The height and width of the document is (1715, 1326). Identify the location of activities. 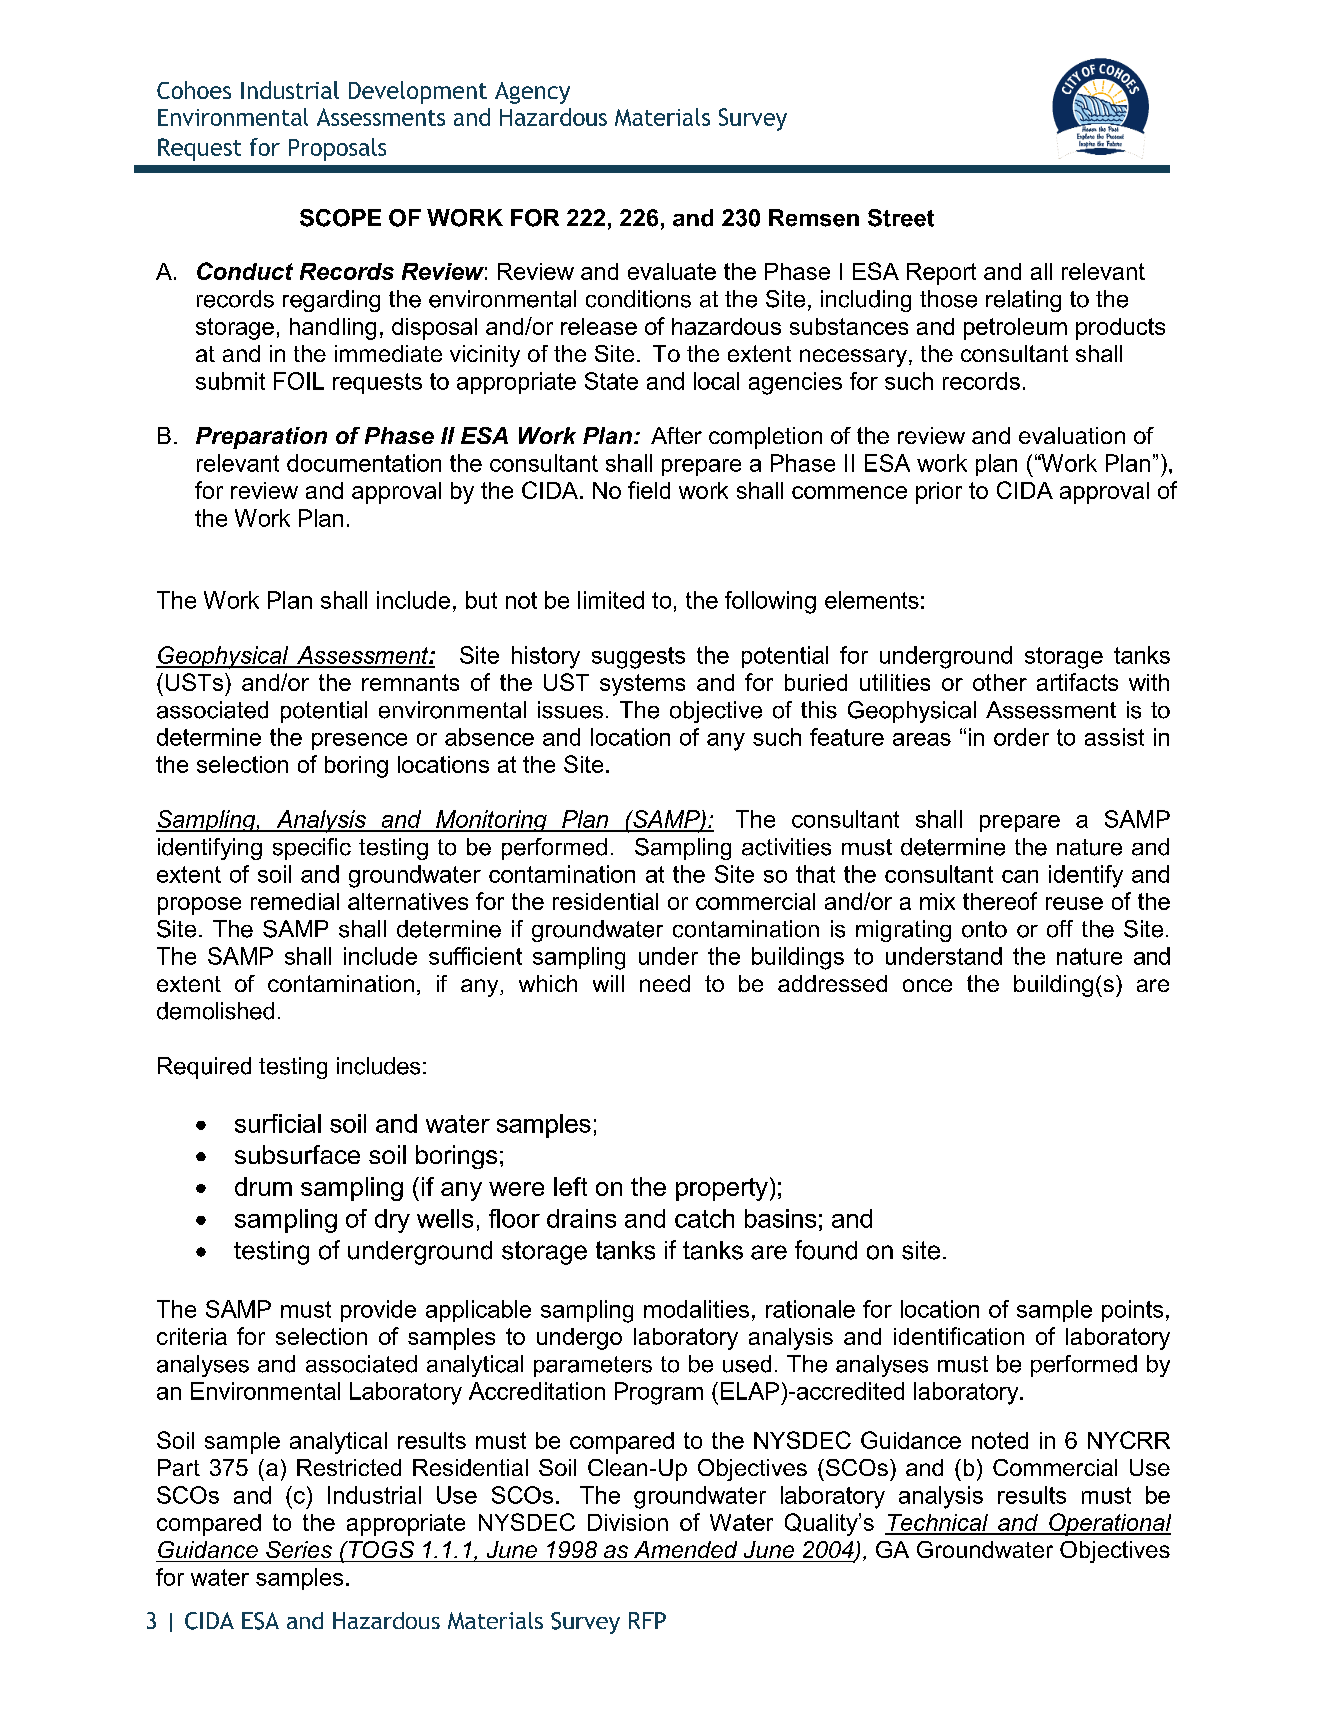
(786, 847).
